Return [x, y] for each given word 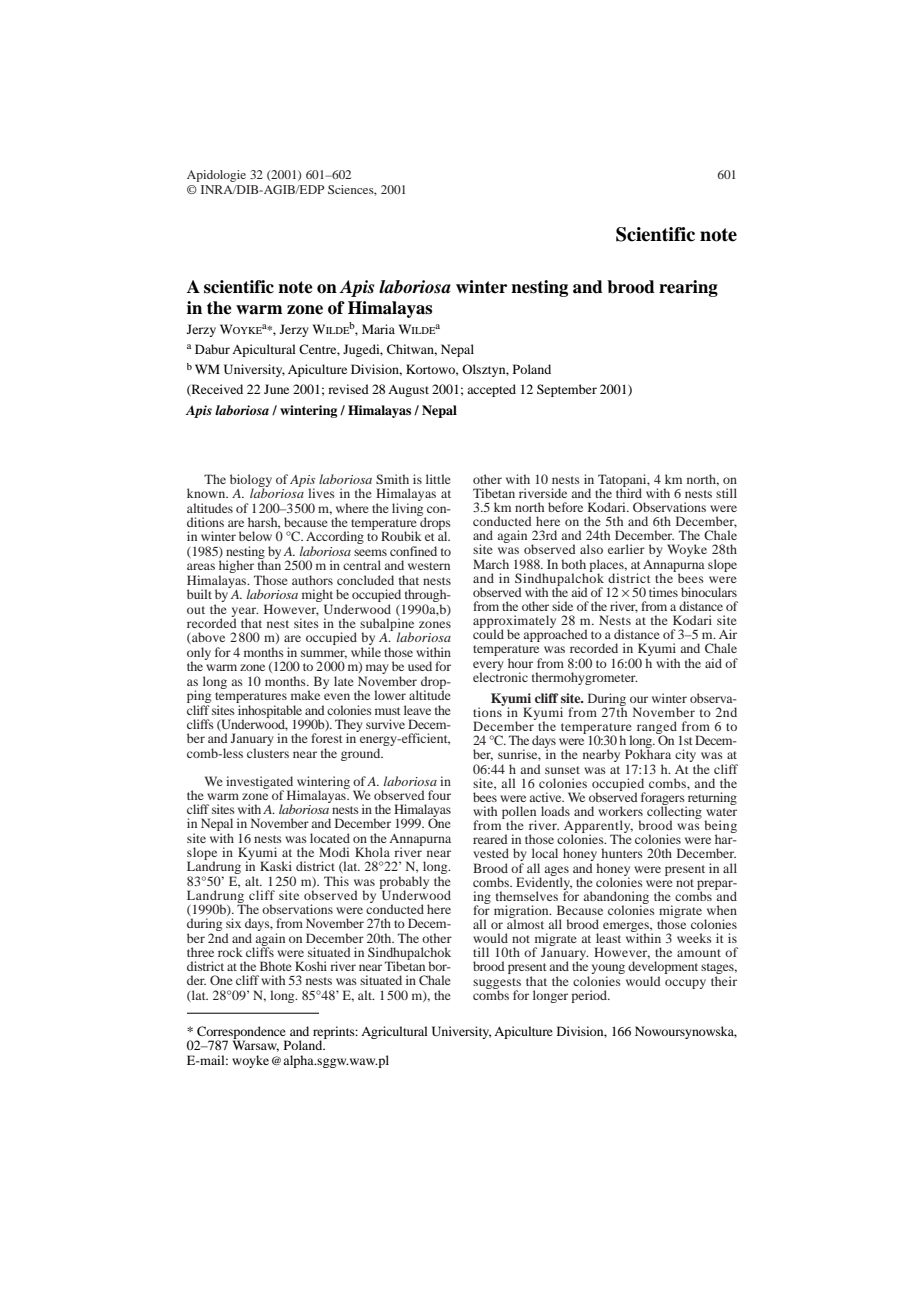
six [233, 923]
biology [251, 481]
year [245, 613]
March [491, 564]
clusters [268, 753]
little [438, 479]
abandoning [616, 898]
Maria [378, 329]
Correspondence [242, 1033]
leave [417, 710]
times [663, 592]
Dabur [212, 349]
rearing [688, 288]
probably [404, 883]
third [629, 492]
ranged [657, 729]
